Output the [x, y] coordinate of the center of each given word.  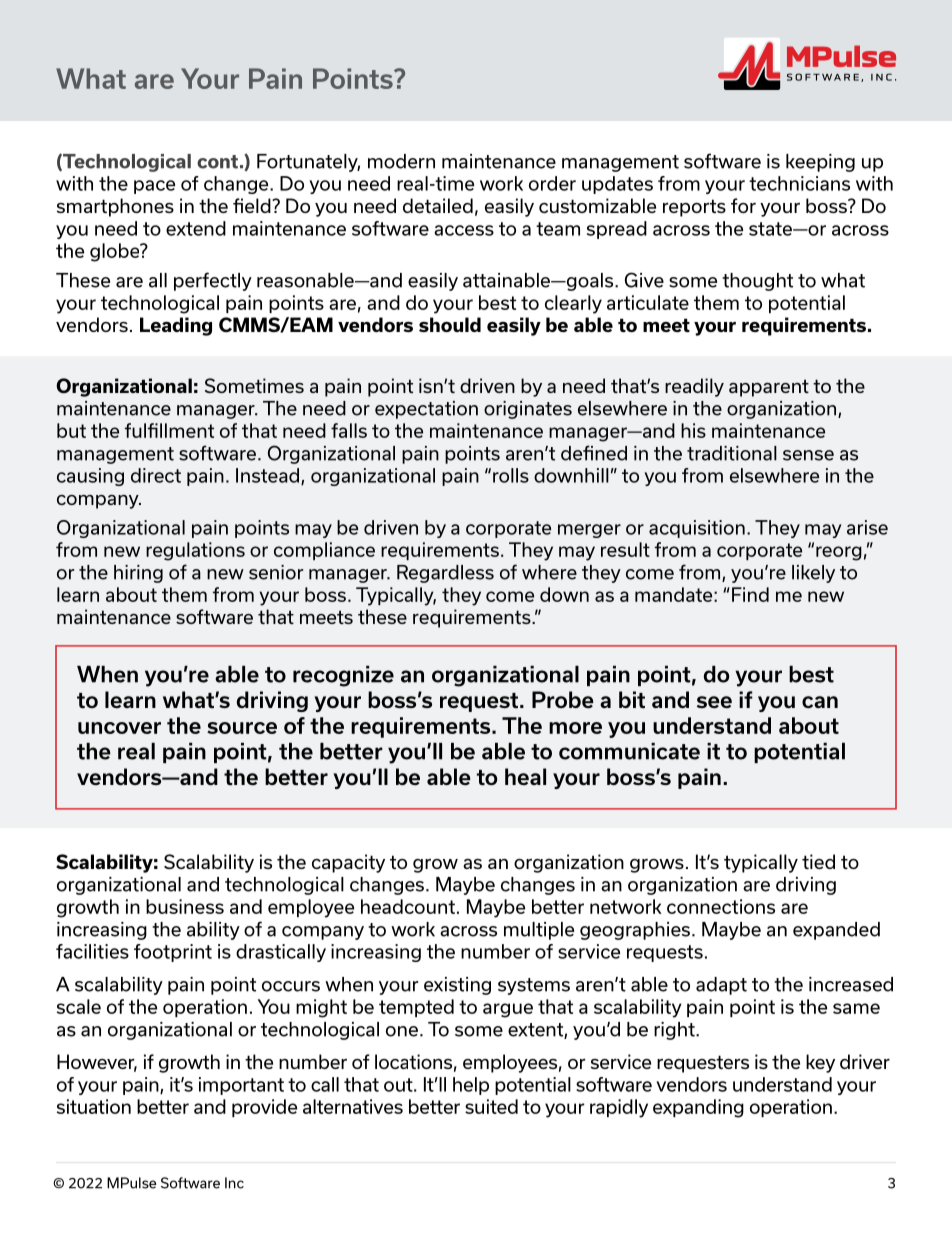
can [820, 702]
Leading [176, 326]
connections [721, 906]
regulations [195, 551]
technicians [799, 183]
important [241, 1086]
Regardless [445, 574]
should [450, 324]
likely [813, 574]
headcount [408, 906]
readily [694, 387]
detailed [438, 205]
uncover [119, 728]
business [185, 906]
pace [154, 187]
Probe [563, 700]
